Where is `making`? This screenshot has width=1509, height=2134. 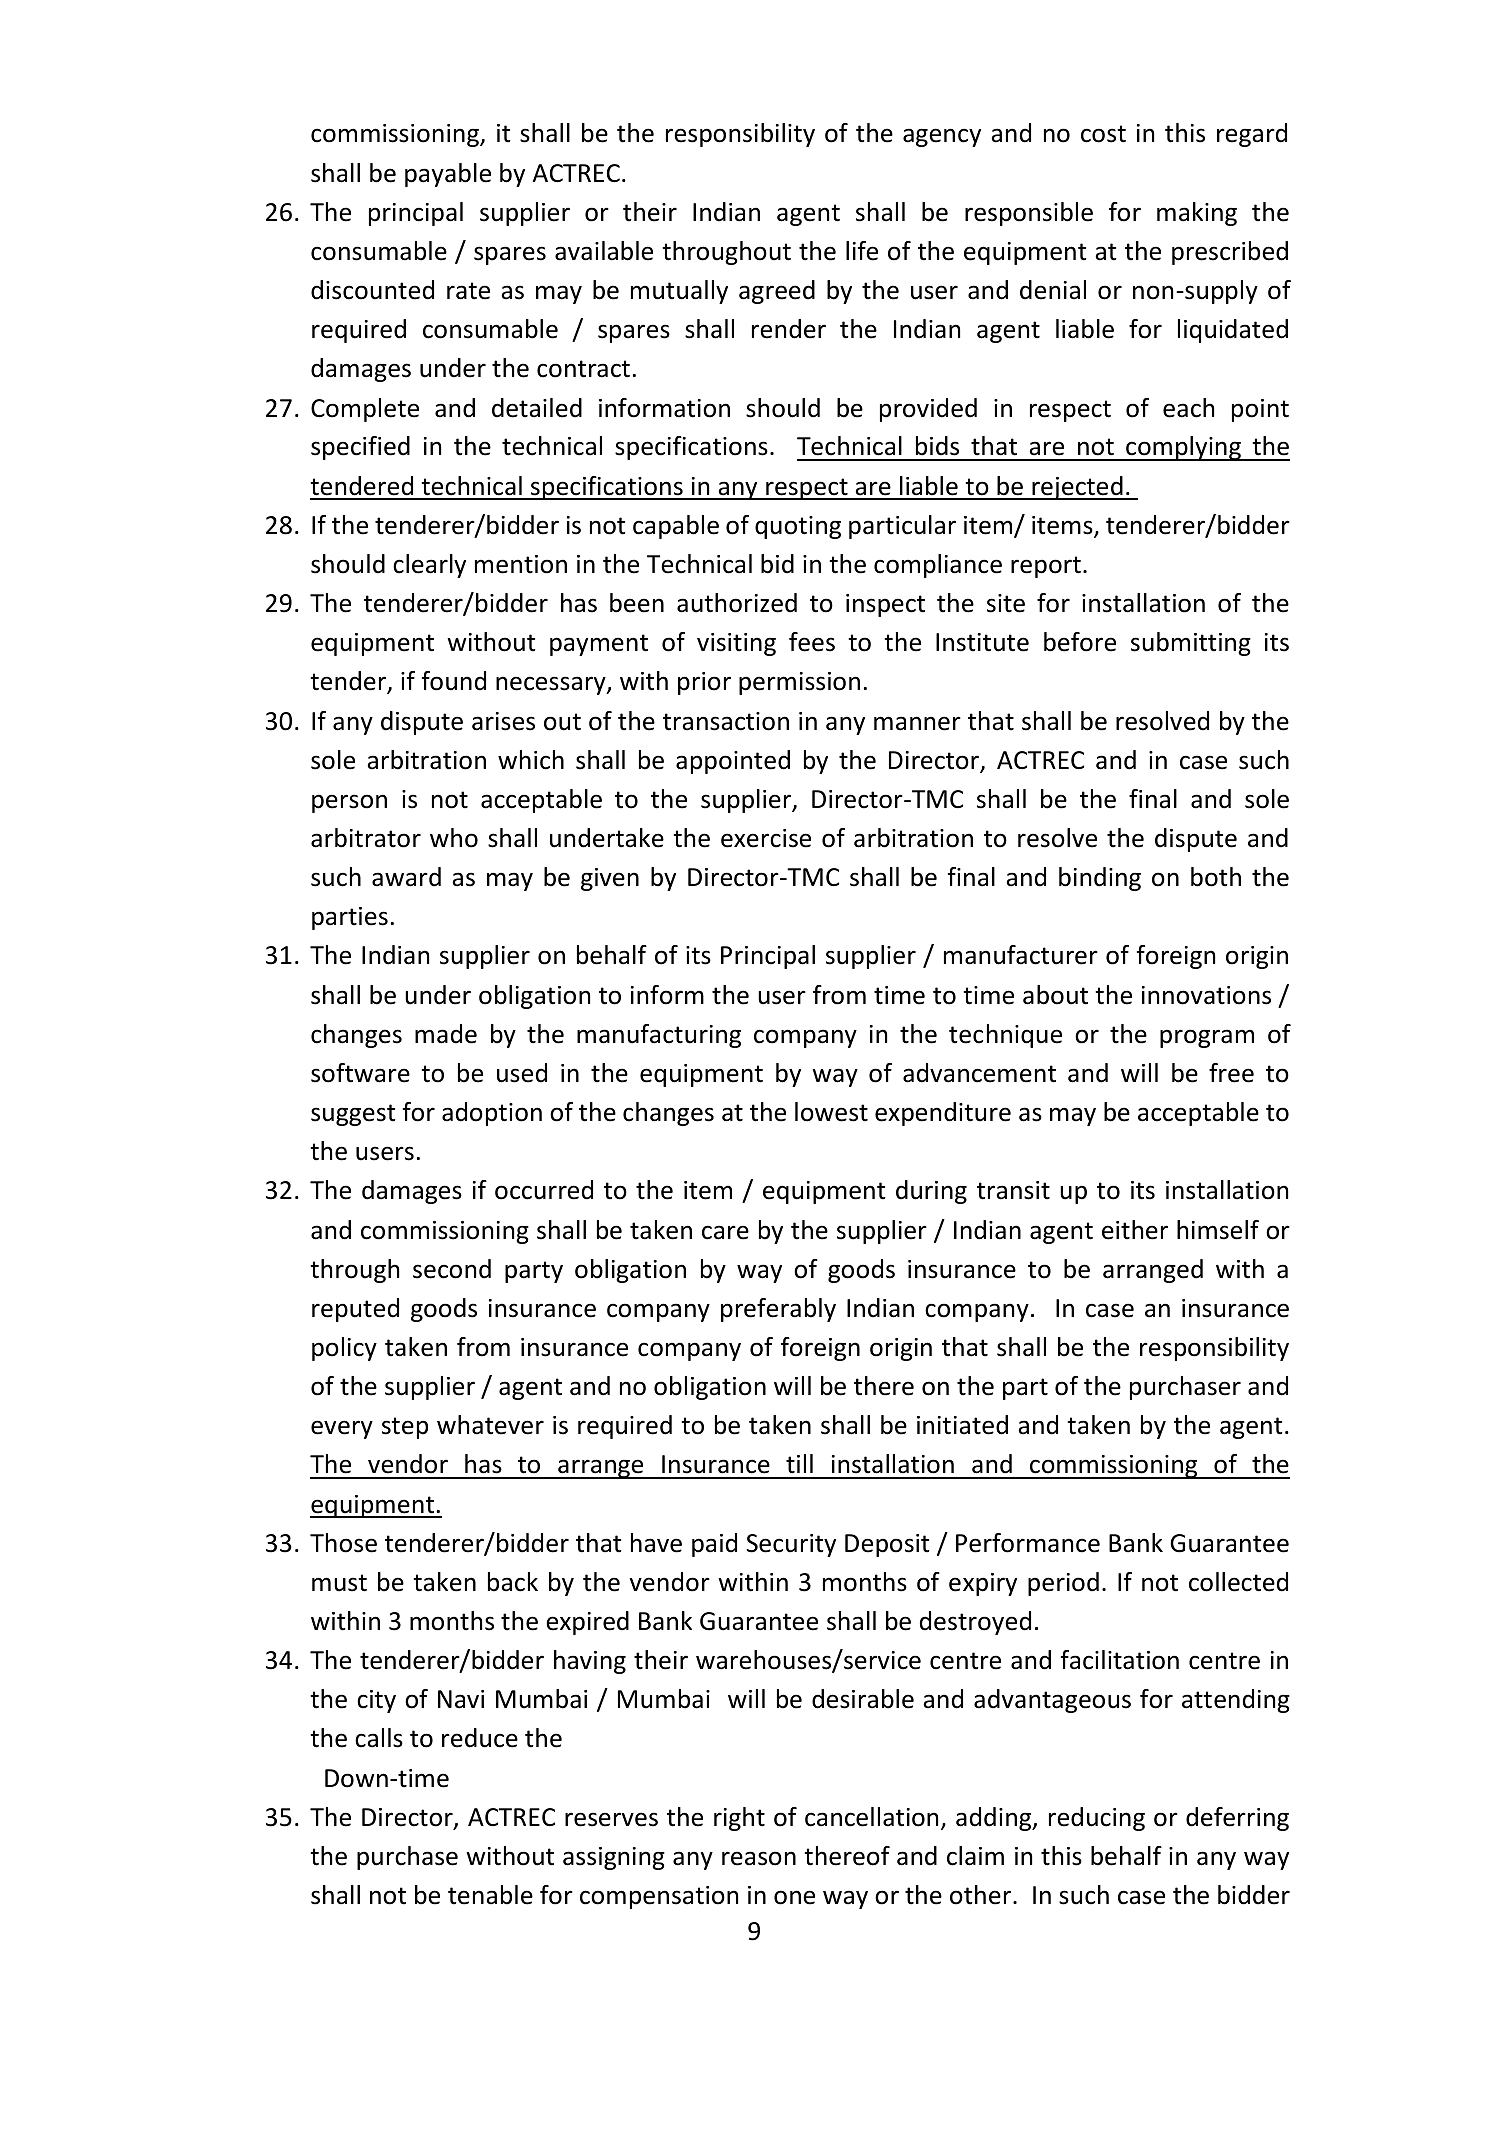
making is located at coordinates (1197, 214).
